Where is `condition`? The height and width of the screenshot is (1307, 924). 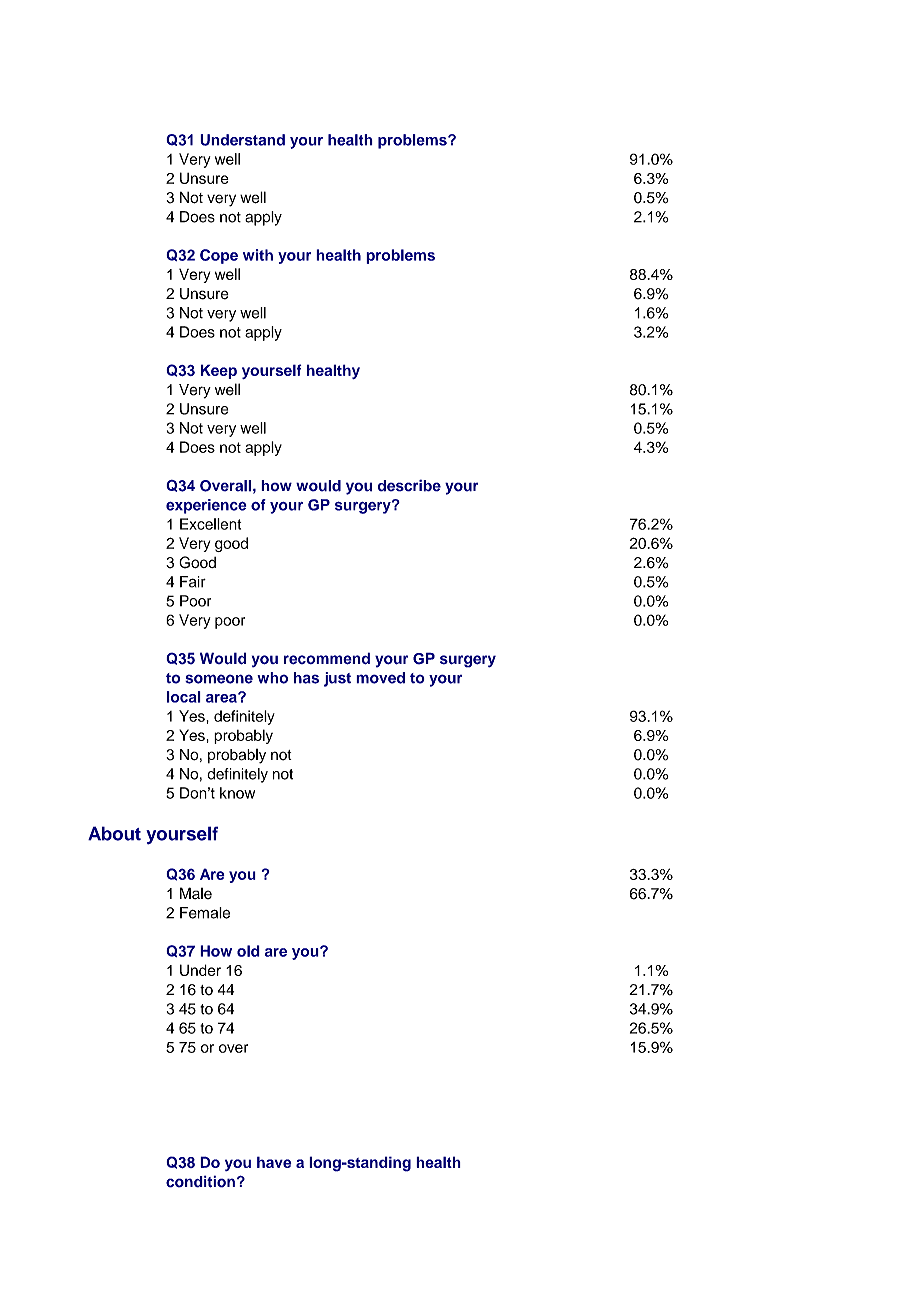
condition is located at coordinates (200, 1181).
